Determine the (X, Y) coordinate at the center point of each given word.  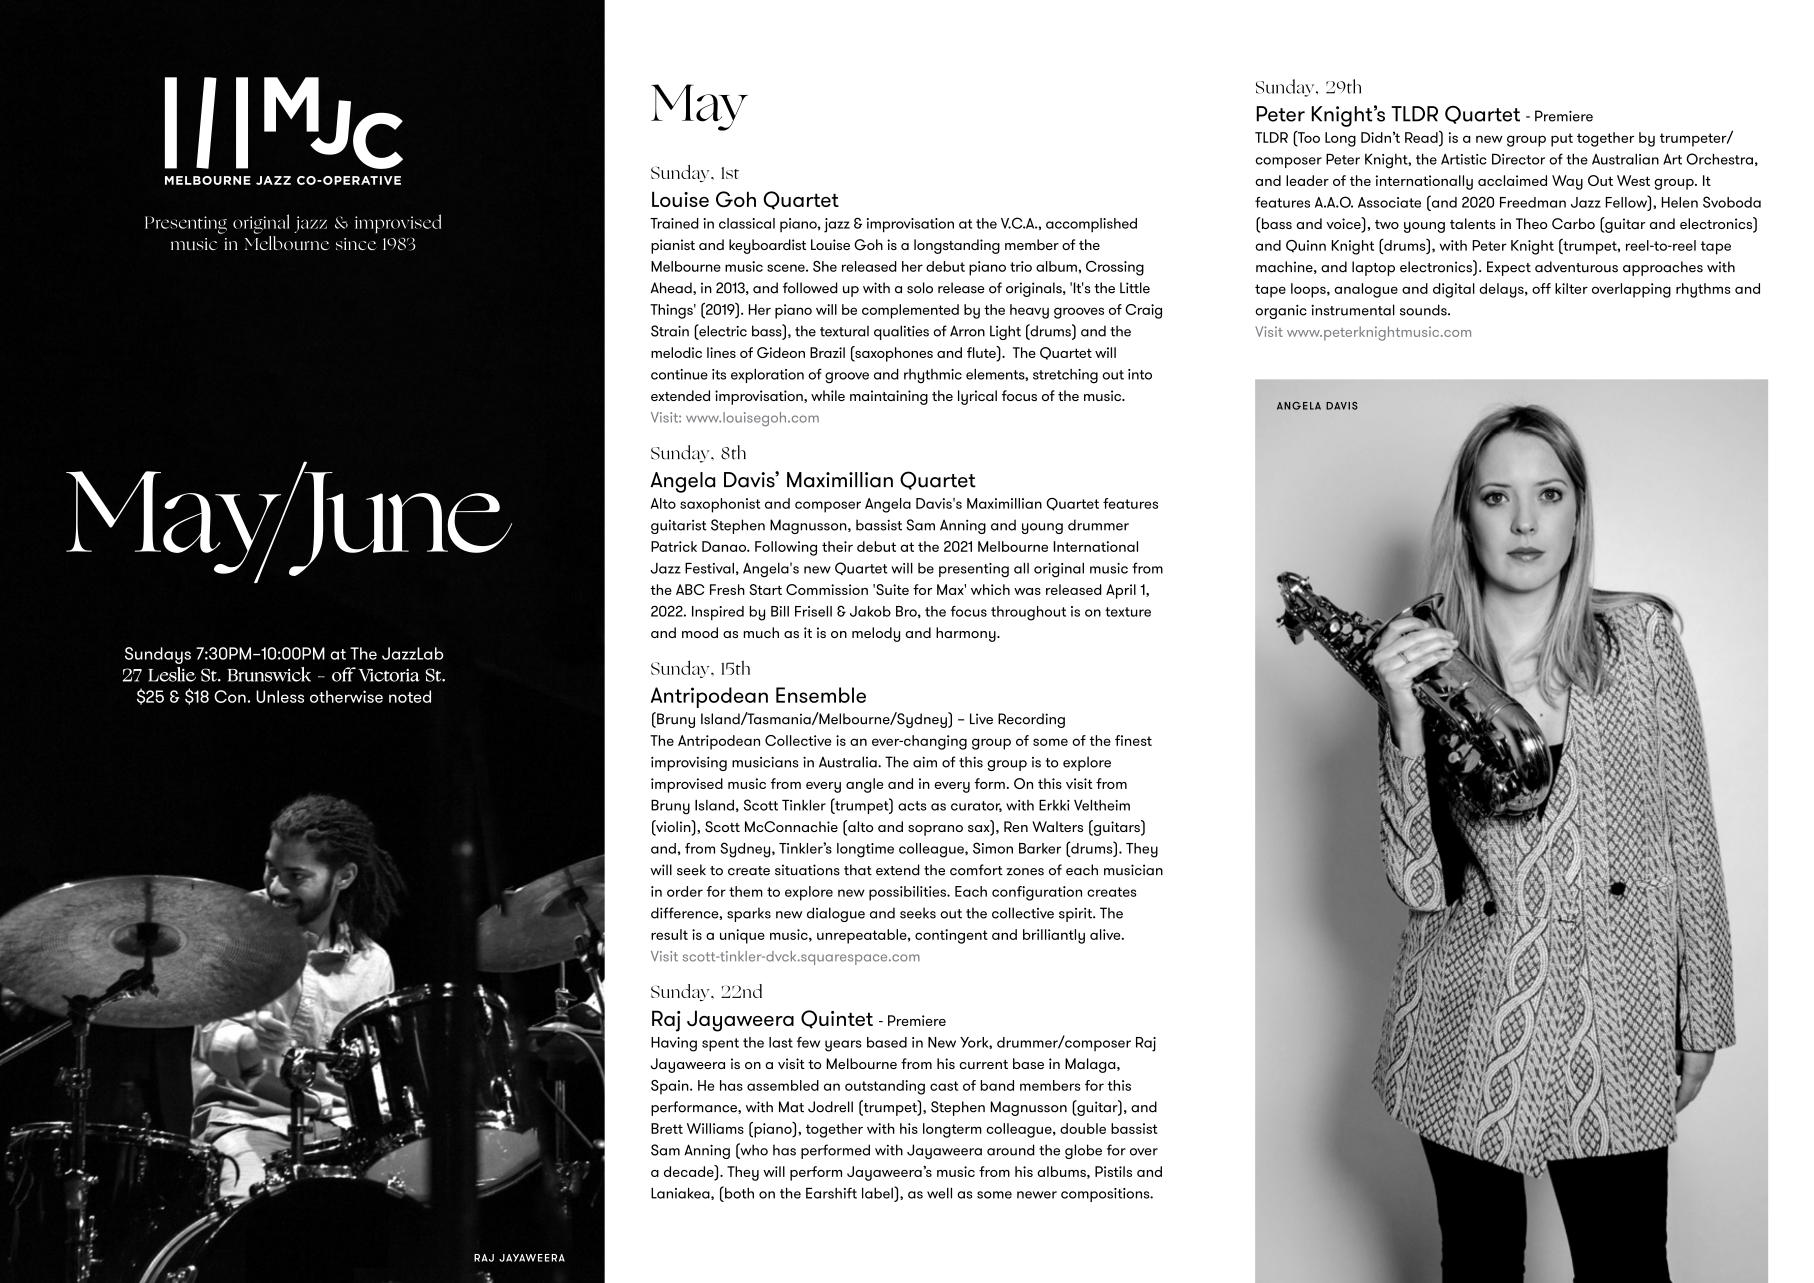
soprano (935, 830)
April (1121, 591)
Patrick (674, 546)
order (685, 891)
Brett (667, 1128)
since (356, 244)
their (837, 546)
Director (1518, 159)
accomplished (1091, 225)
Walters (1057, 826)
